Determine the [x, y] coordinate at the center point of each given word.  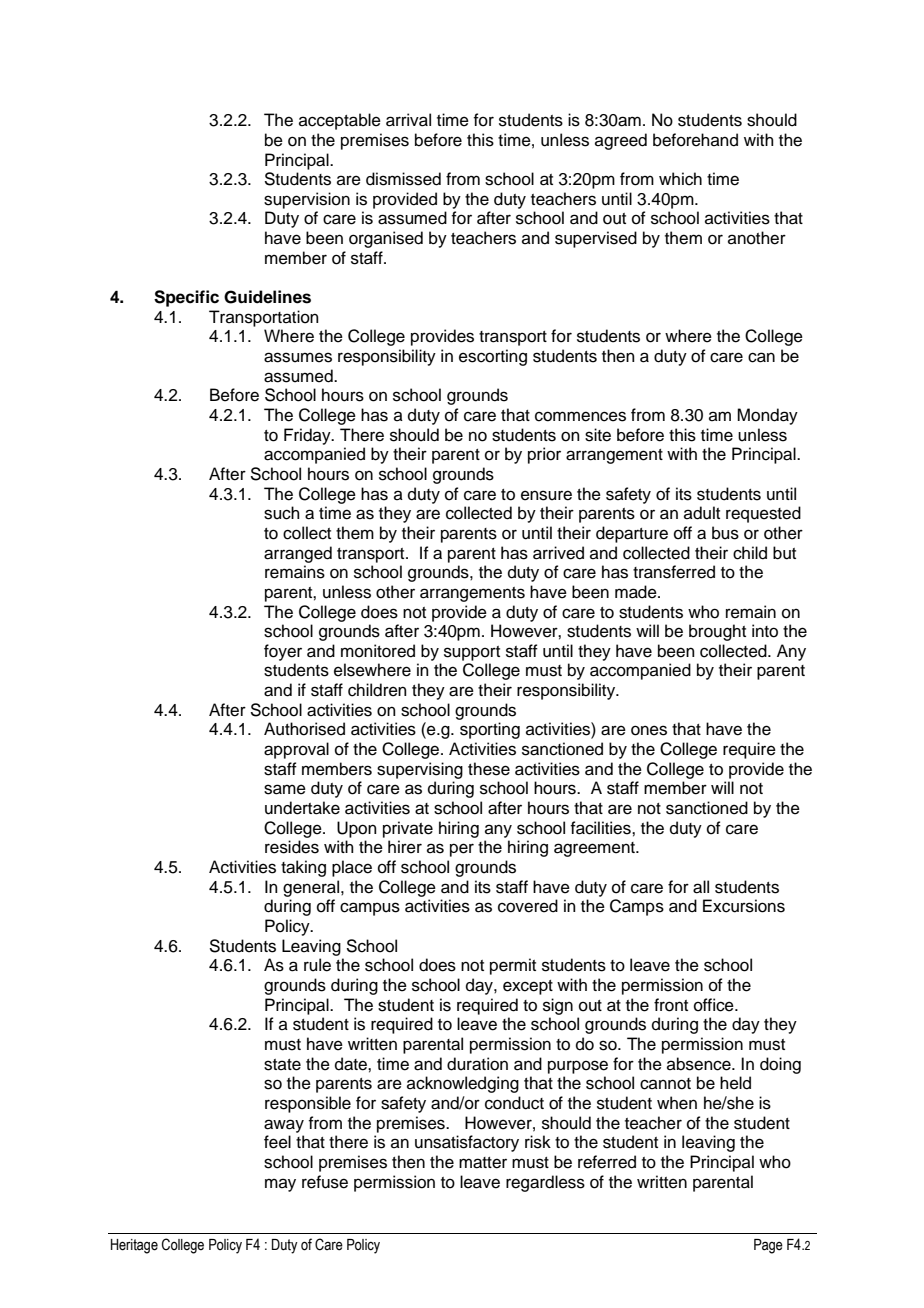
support [472, 653]
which [680, 179]
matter [483, 1163]
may [280, 1185]
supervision [307, 200]
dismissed [403, 179]
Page [768, 1246]
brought [717, 632]
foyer [283, 652]
